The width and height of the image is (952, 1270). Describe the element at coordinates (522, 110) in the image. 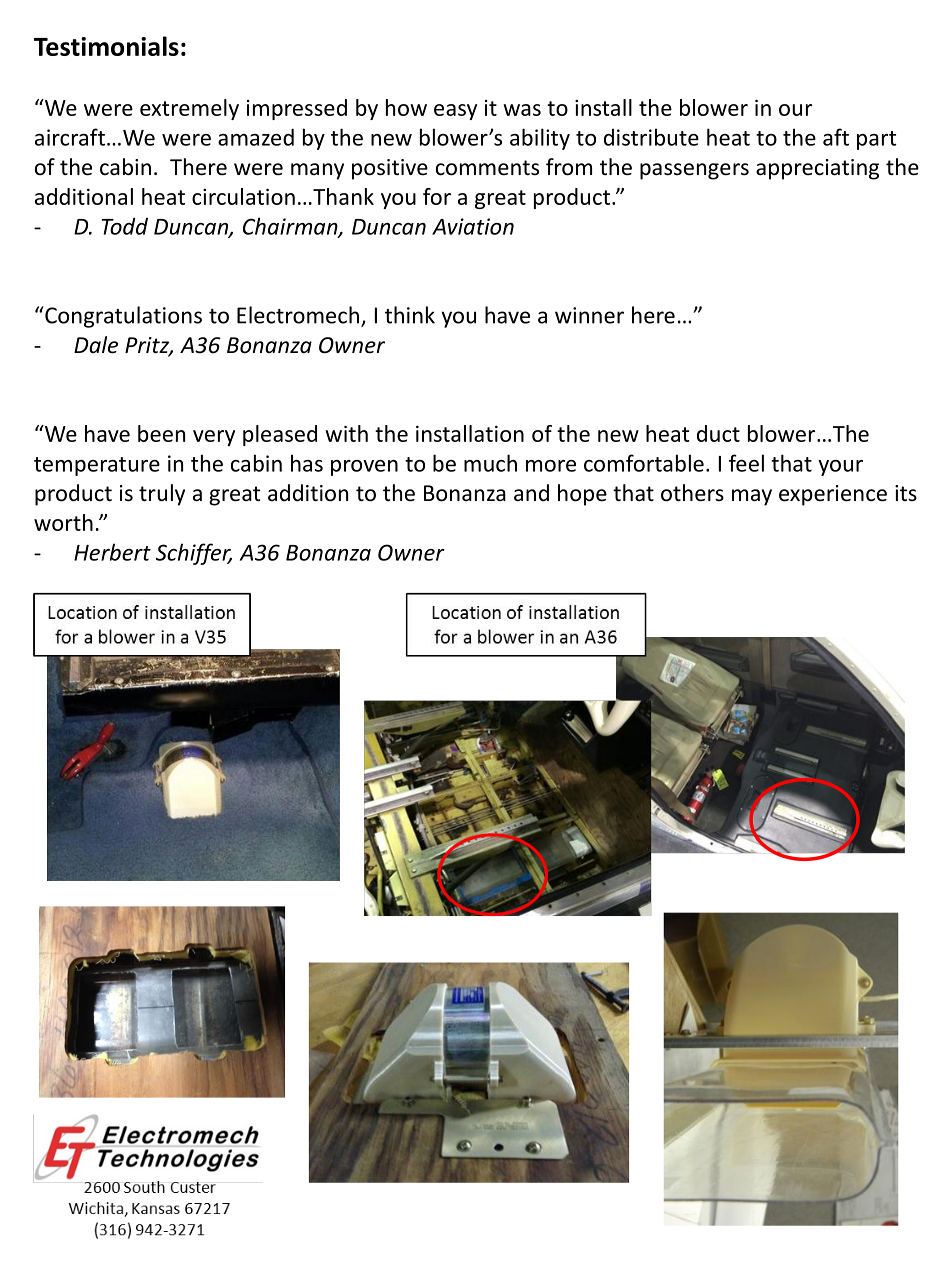

I see `was` at that location.
